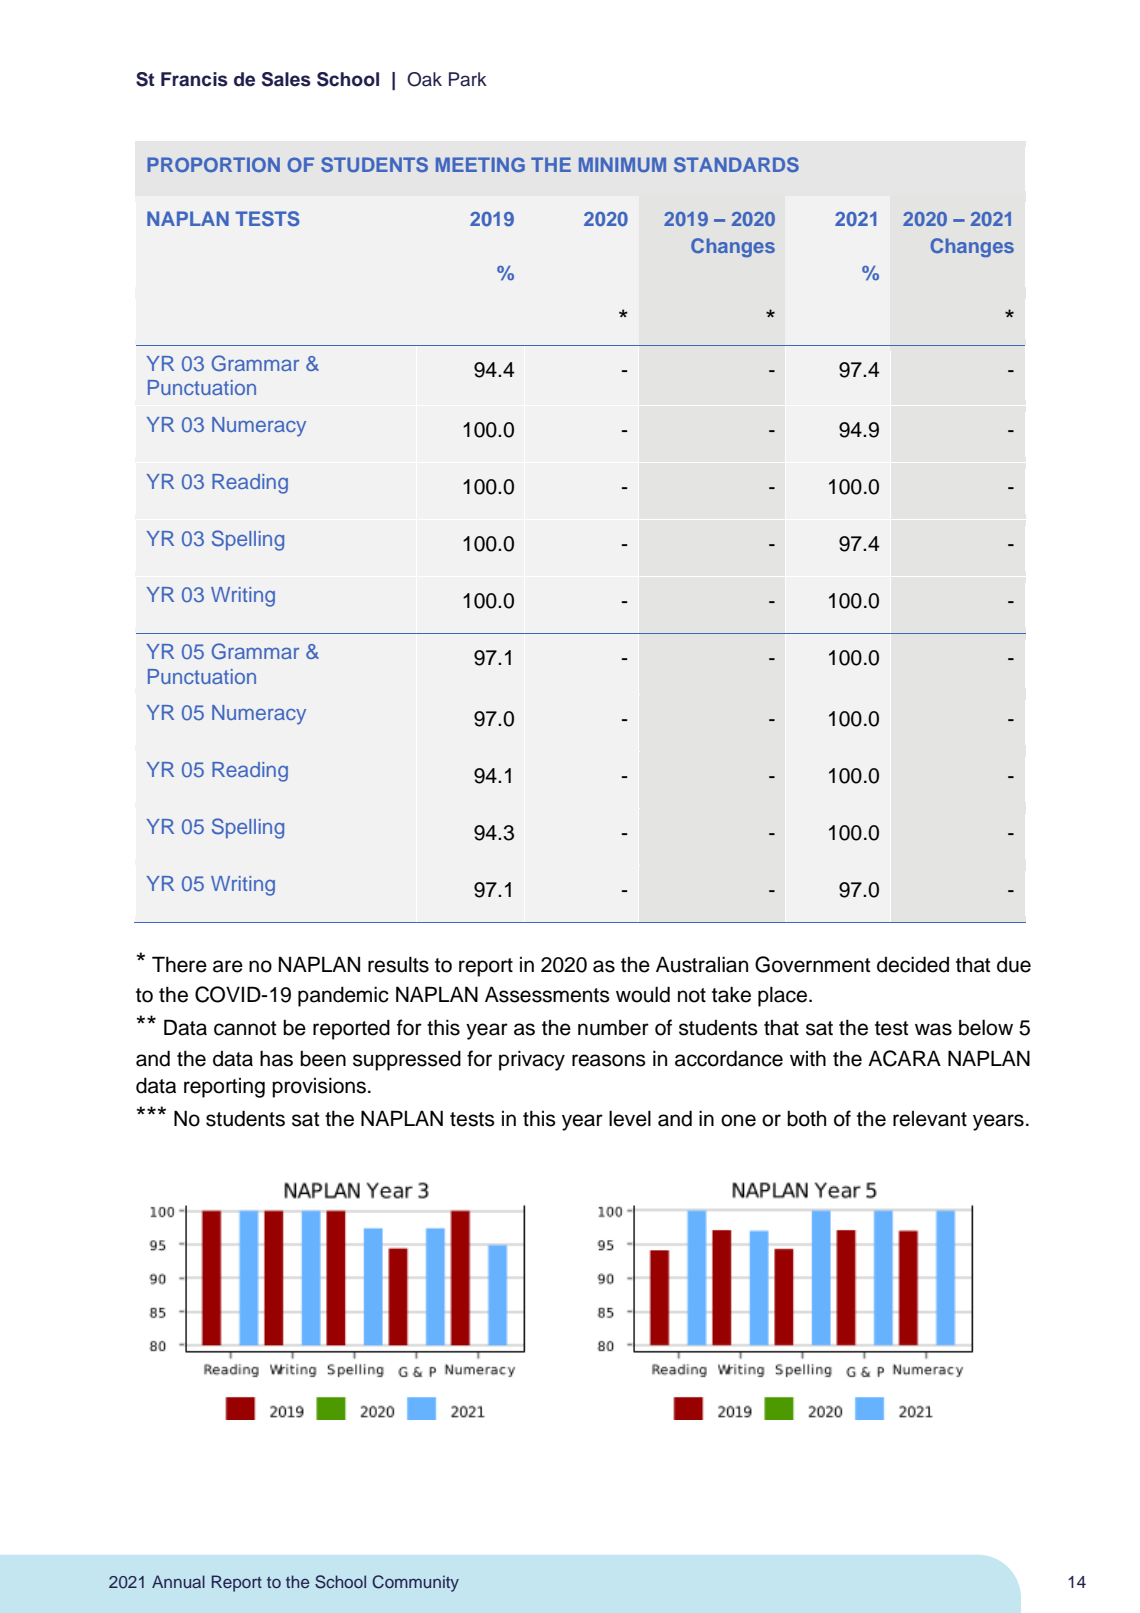 The width and height of the screenshot is (1140, 1613). Describe the element at coordinates (319, 1087) in the screenshot. I see `provisions` at that location.
